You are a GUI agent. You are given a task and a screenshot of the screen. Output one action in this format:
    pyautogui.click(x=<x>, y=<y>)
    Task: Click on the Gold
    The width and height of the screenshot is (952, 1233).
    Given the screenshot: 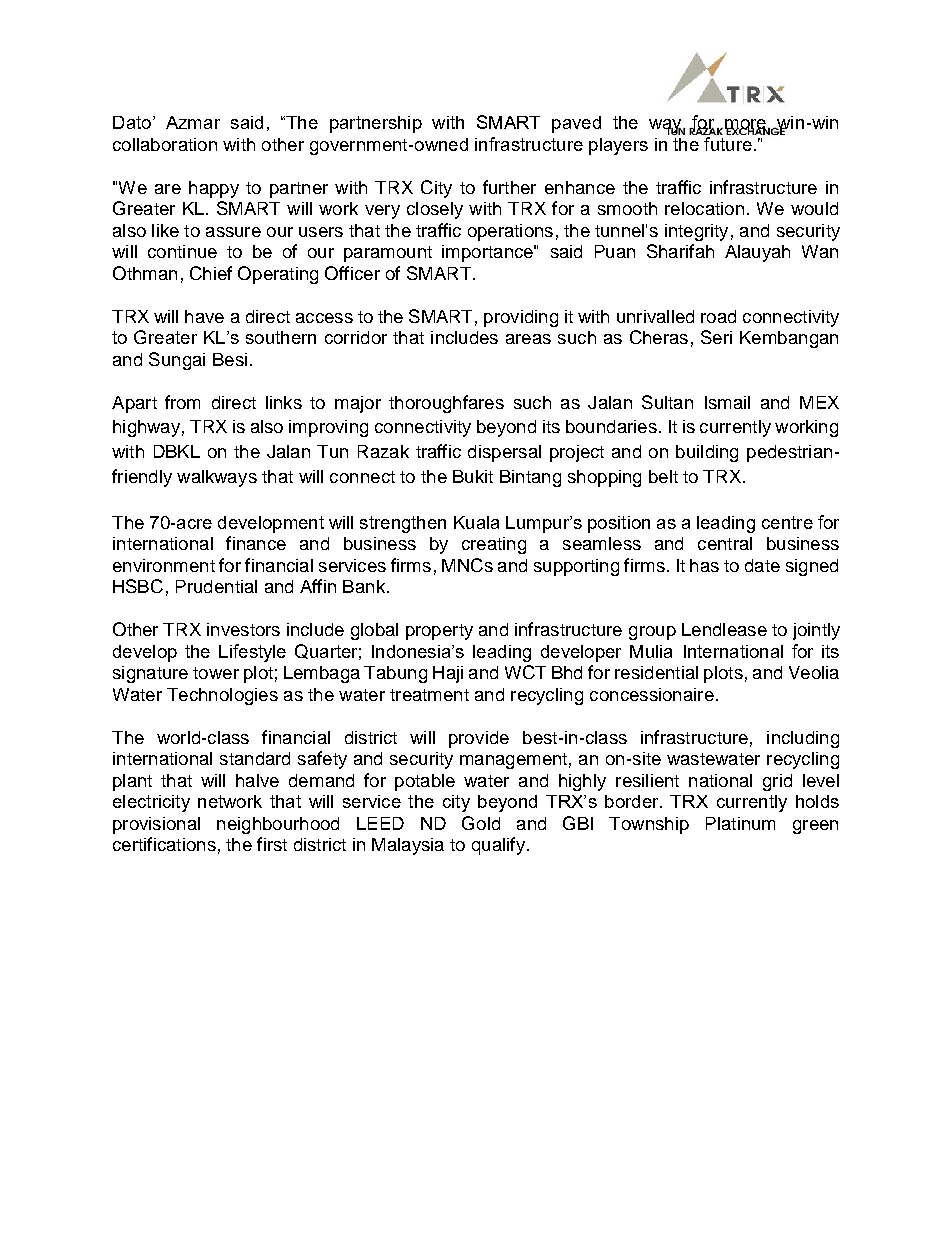 What is the action you would take?
    pyautogui.click(x=481, y=823)
